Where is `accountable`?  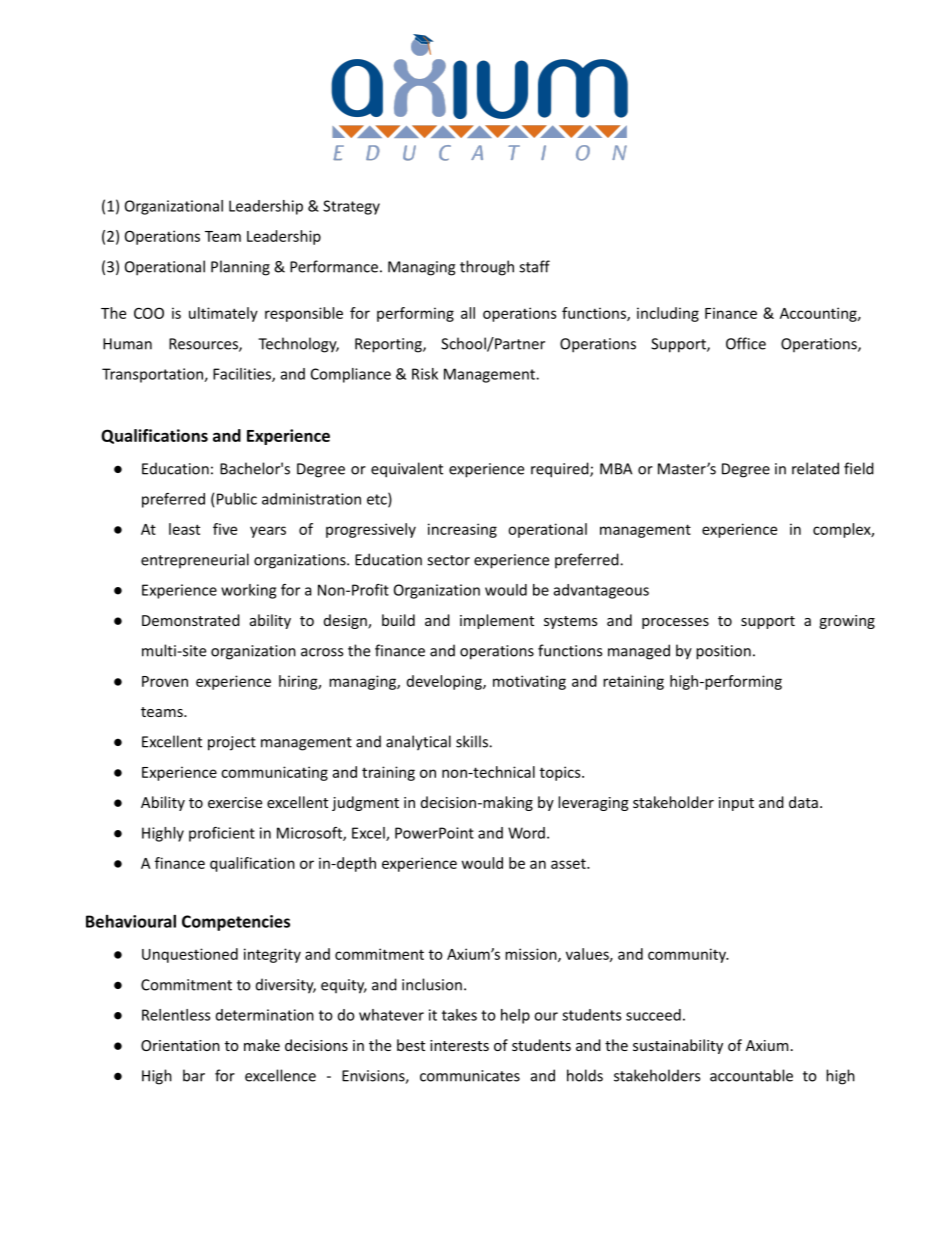
accountable is located at coordinates (751, 1075).
